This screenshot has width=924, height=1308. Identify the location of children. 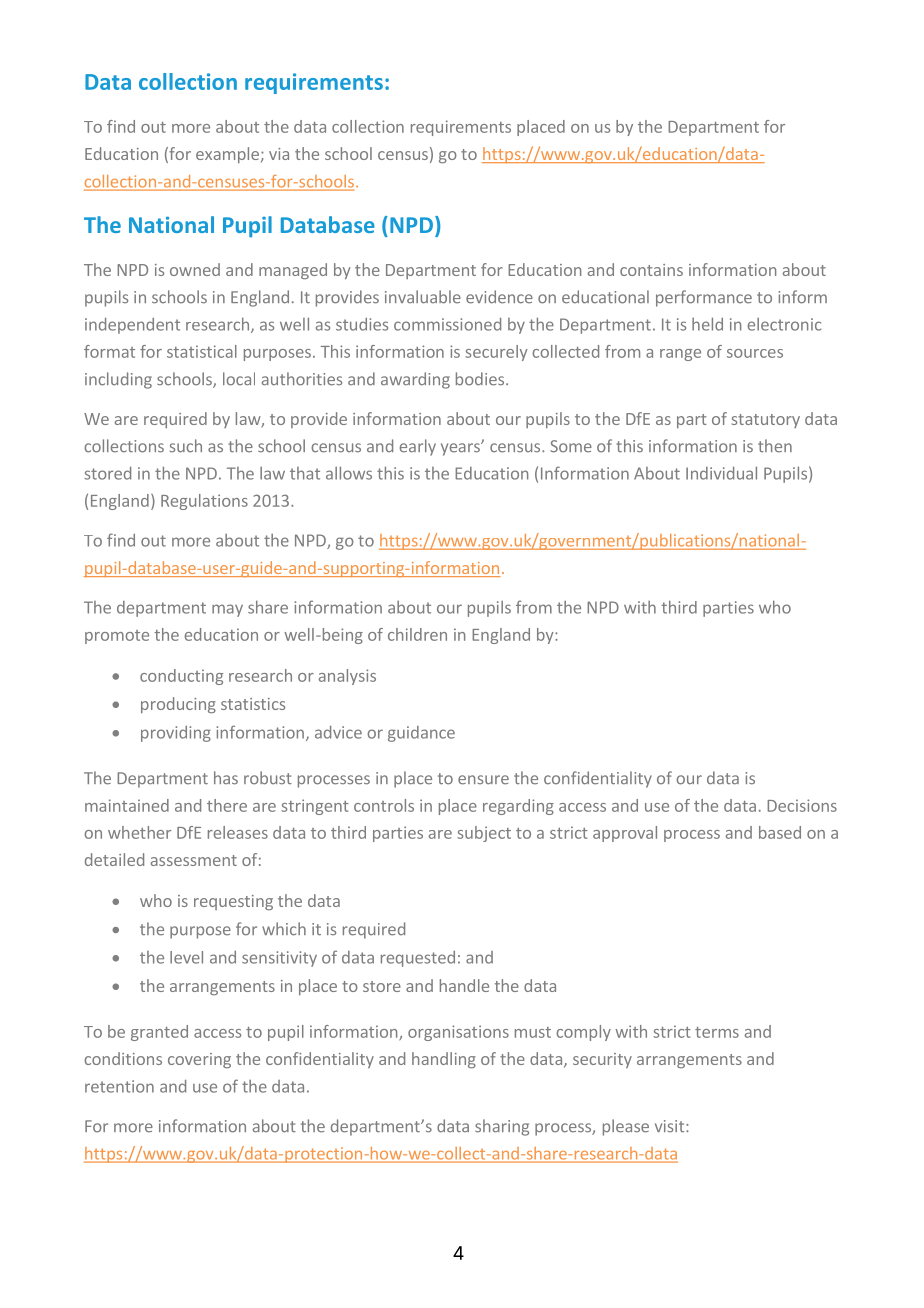
(417, 634).
